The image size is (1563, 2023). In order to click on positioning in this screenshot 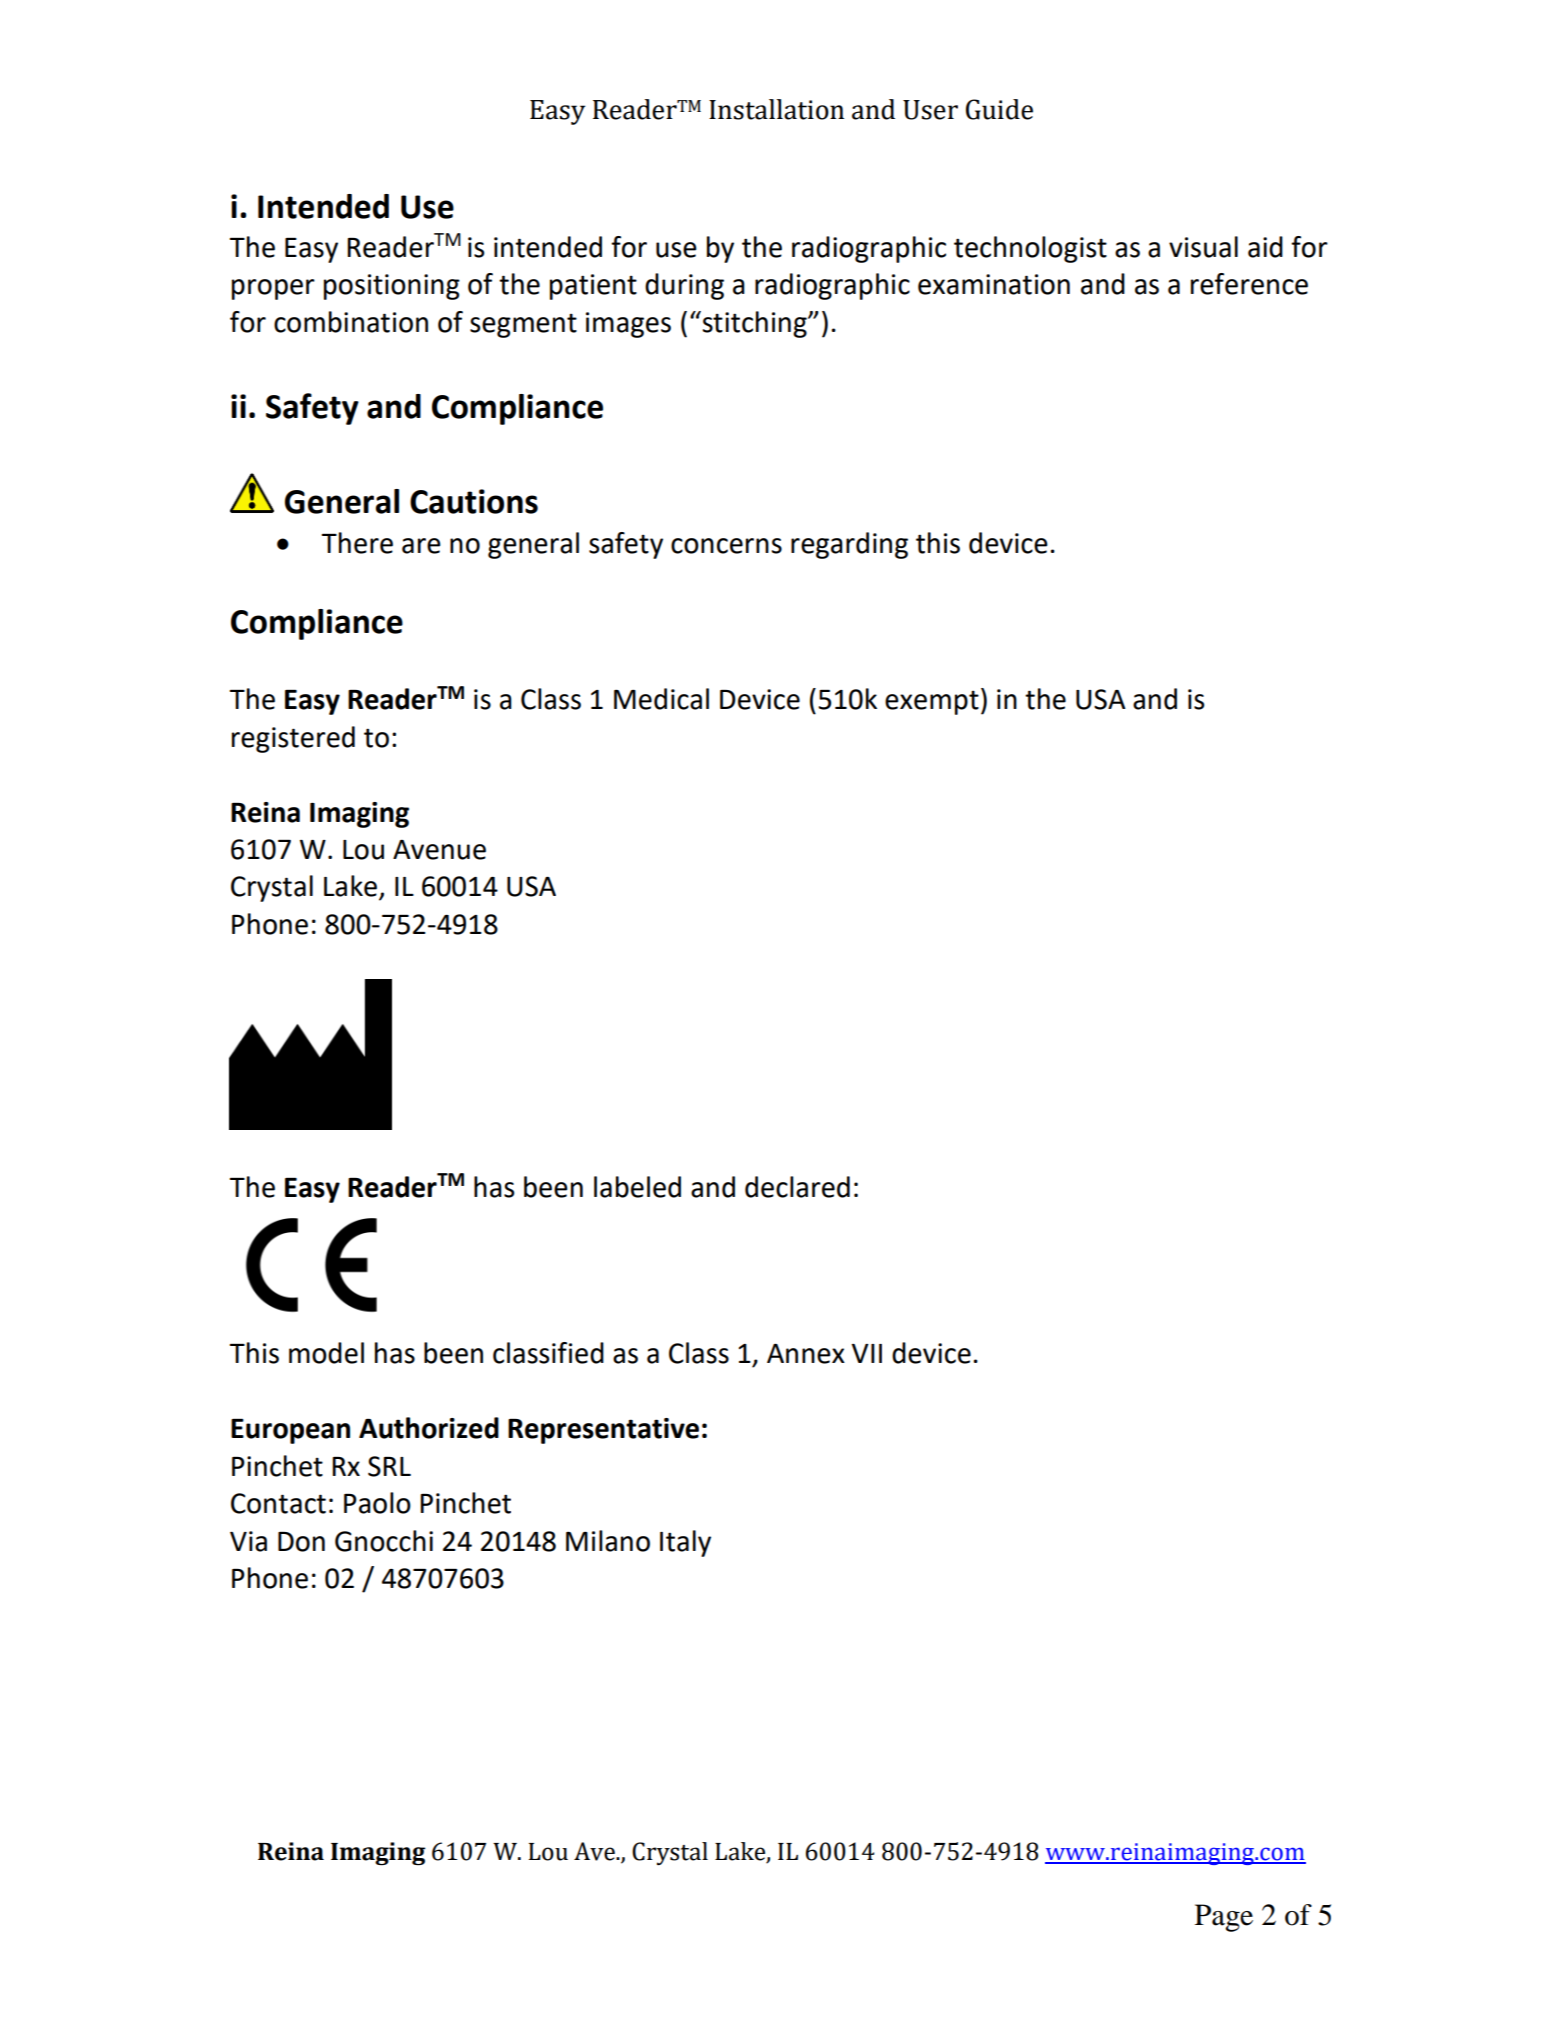, I will do `click(392, 287)`.
